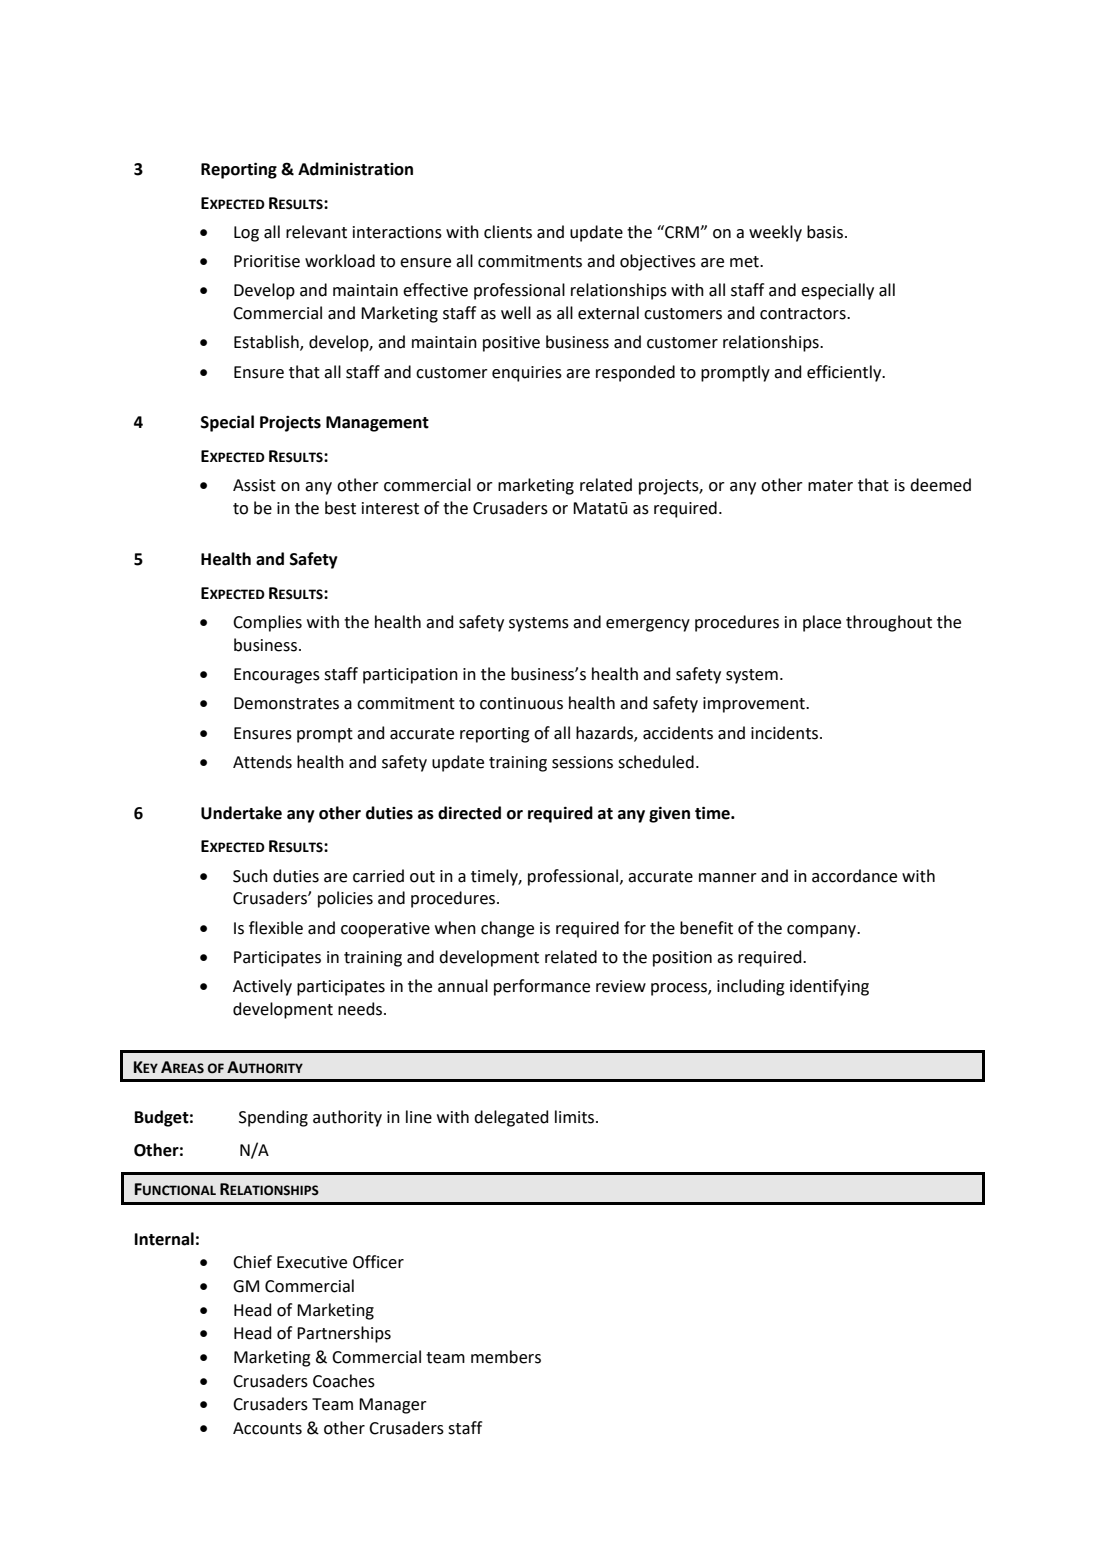 The width and height of the screenshot is (1106, 1563). I want to click on place, so click(822, 623).
